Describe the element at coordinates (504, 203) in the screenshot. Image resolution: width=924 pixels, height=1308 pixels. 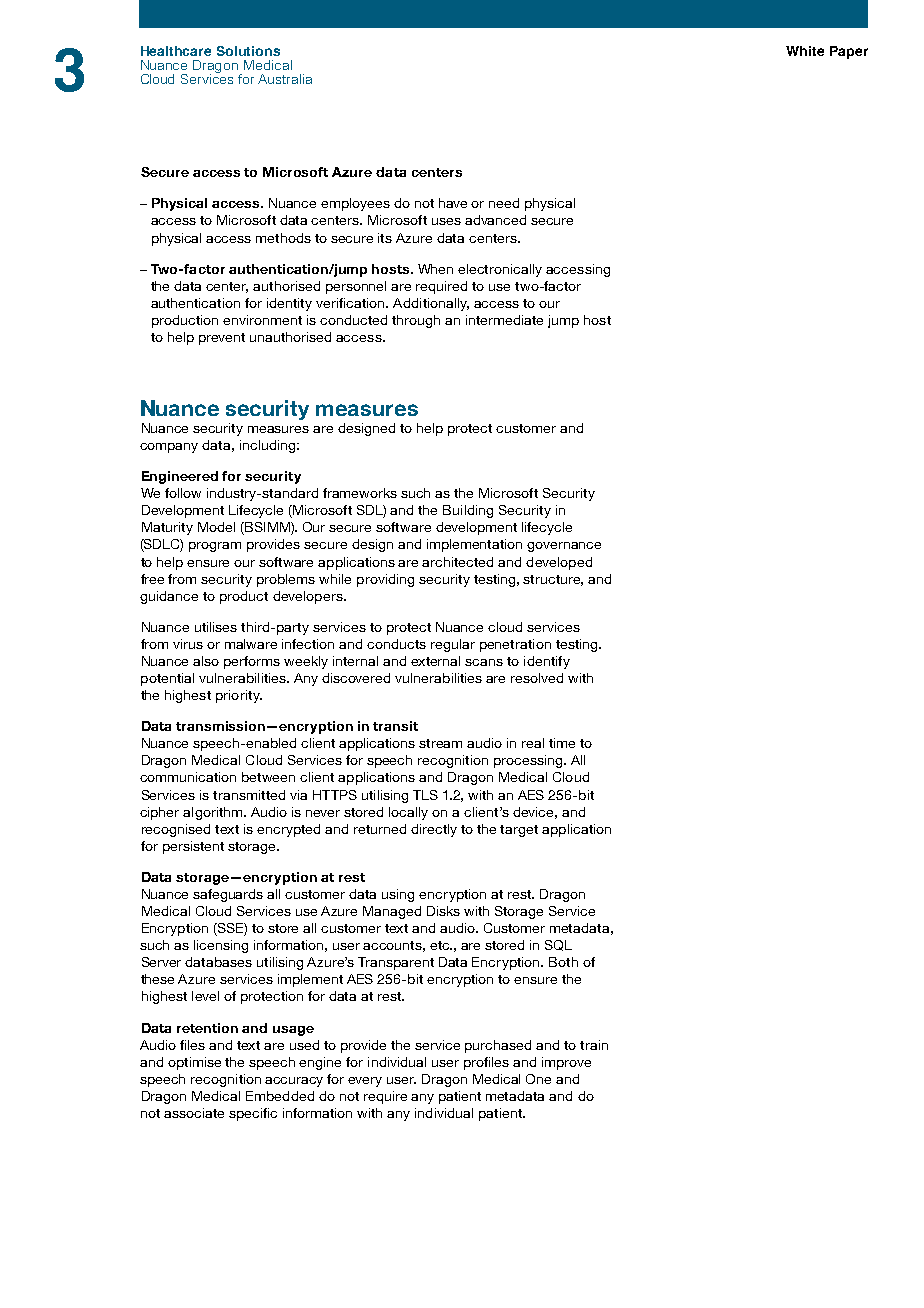
I see `need` at that location.
